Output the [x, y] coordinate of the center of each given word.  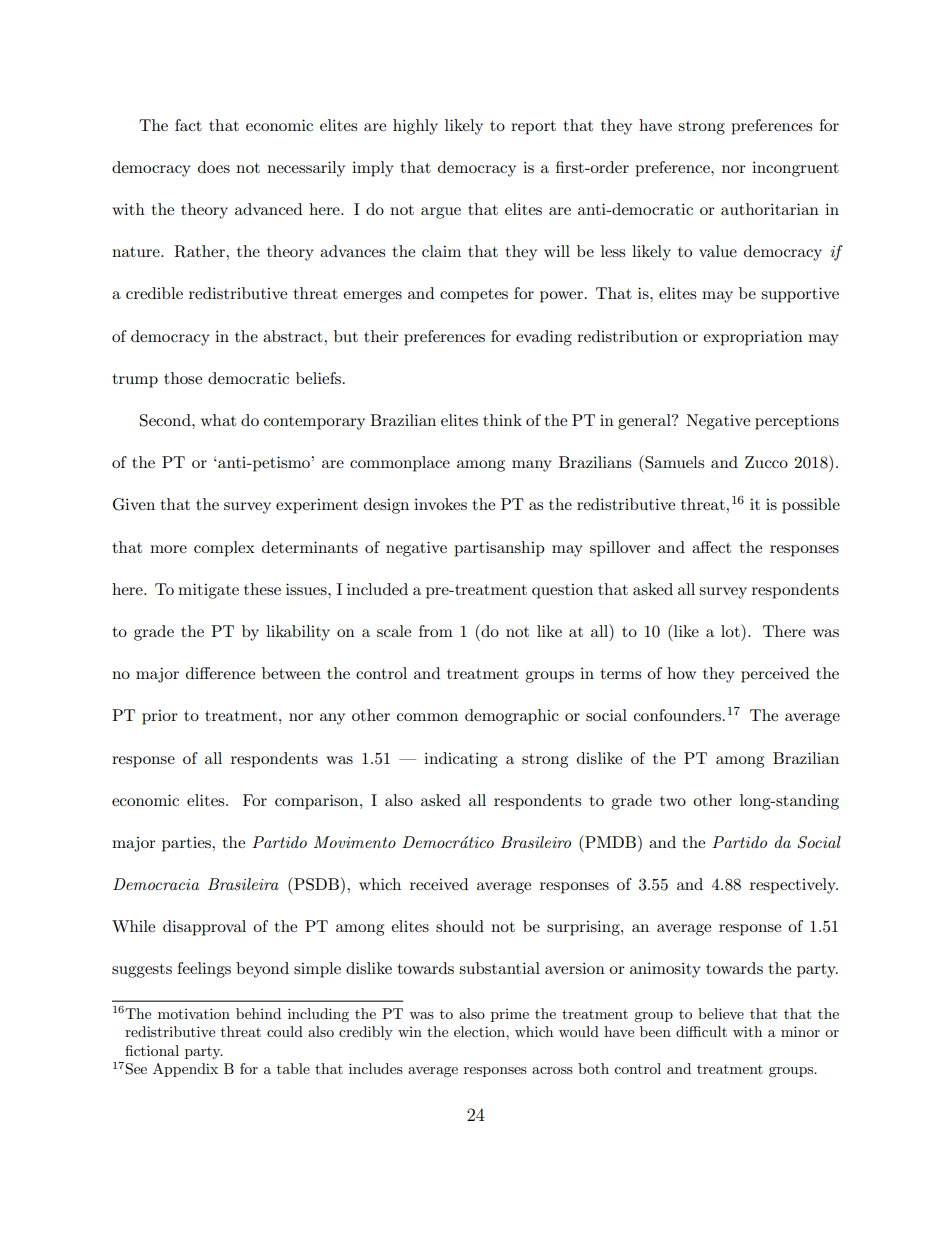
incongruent [795, 169]
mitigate [208, 591]
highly [415, 127]
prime [510, 1015]
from [436, 631]
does [214, 167]
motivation [194, 1013]
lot [731, 630]
